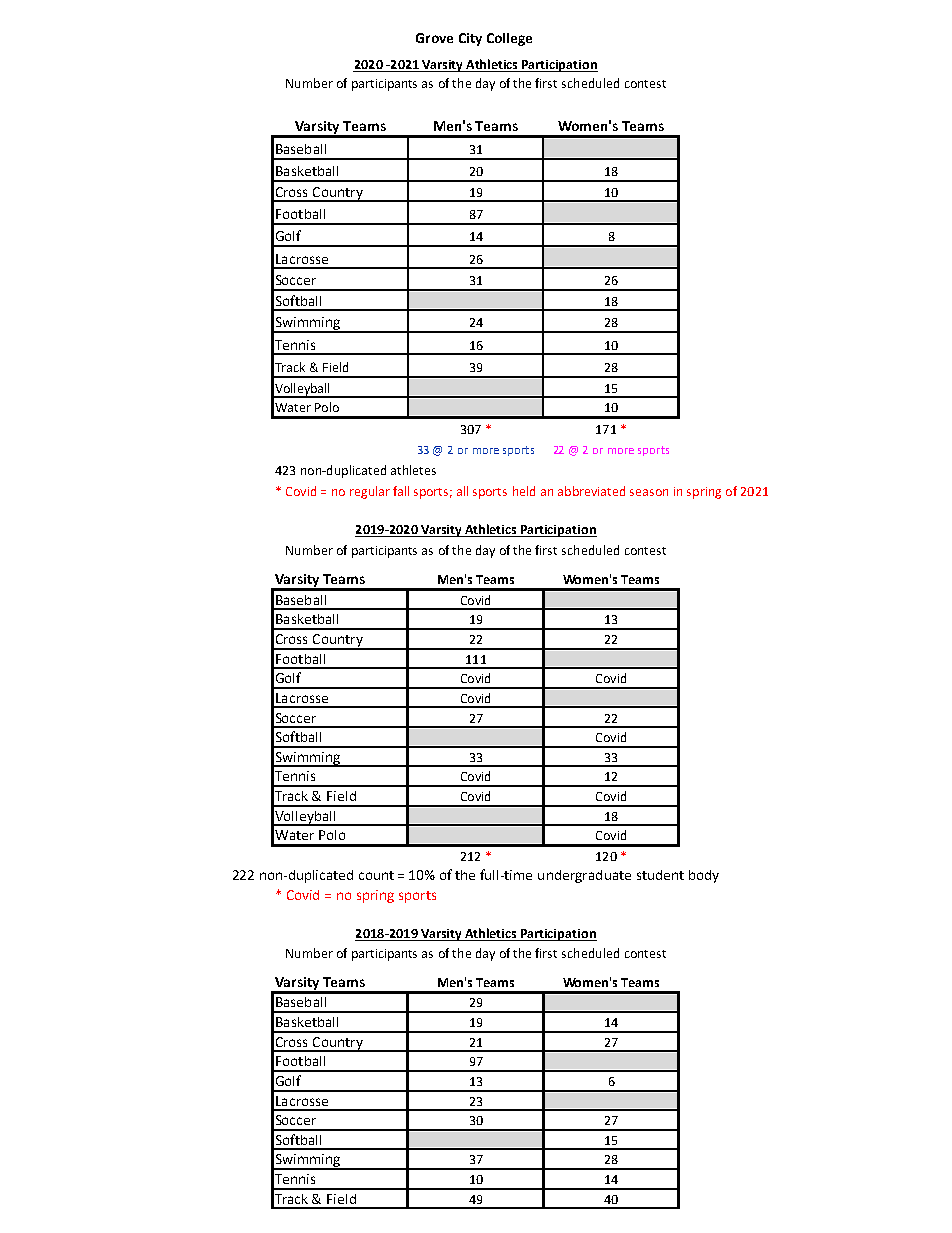  Describe the element at coordinates (584, 876) in the document. I see `undergraduate` at that location.
